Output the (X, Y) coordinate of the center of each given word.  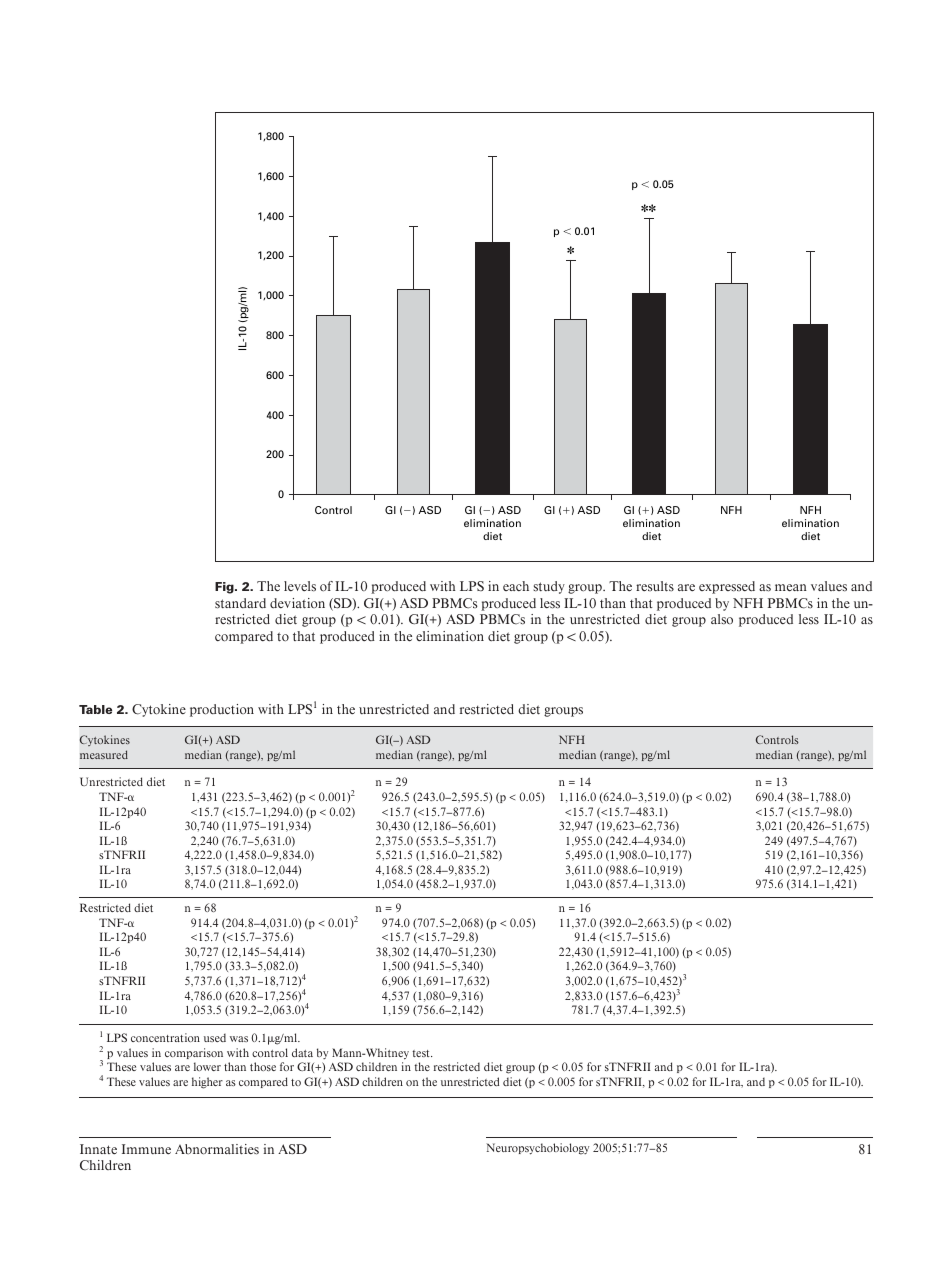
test (422, 1053)
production (222, 710)
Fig (225, 588)
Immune (146, 1149)
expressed (727, 587)
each (516, 586)
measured (104, 754)
